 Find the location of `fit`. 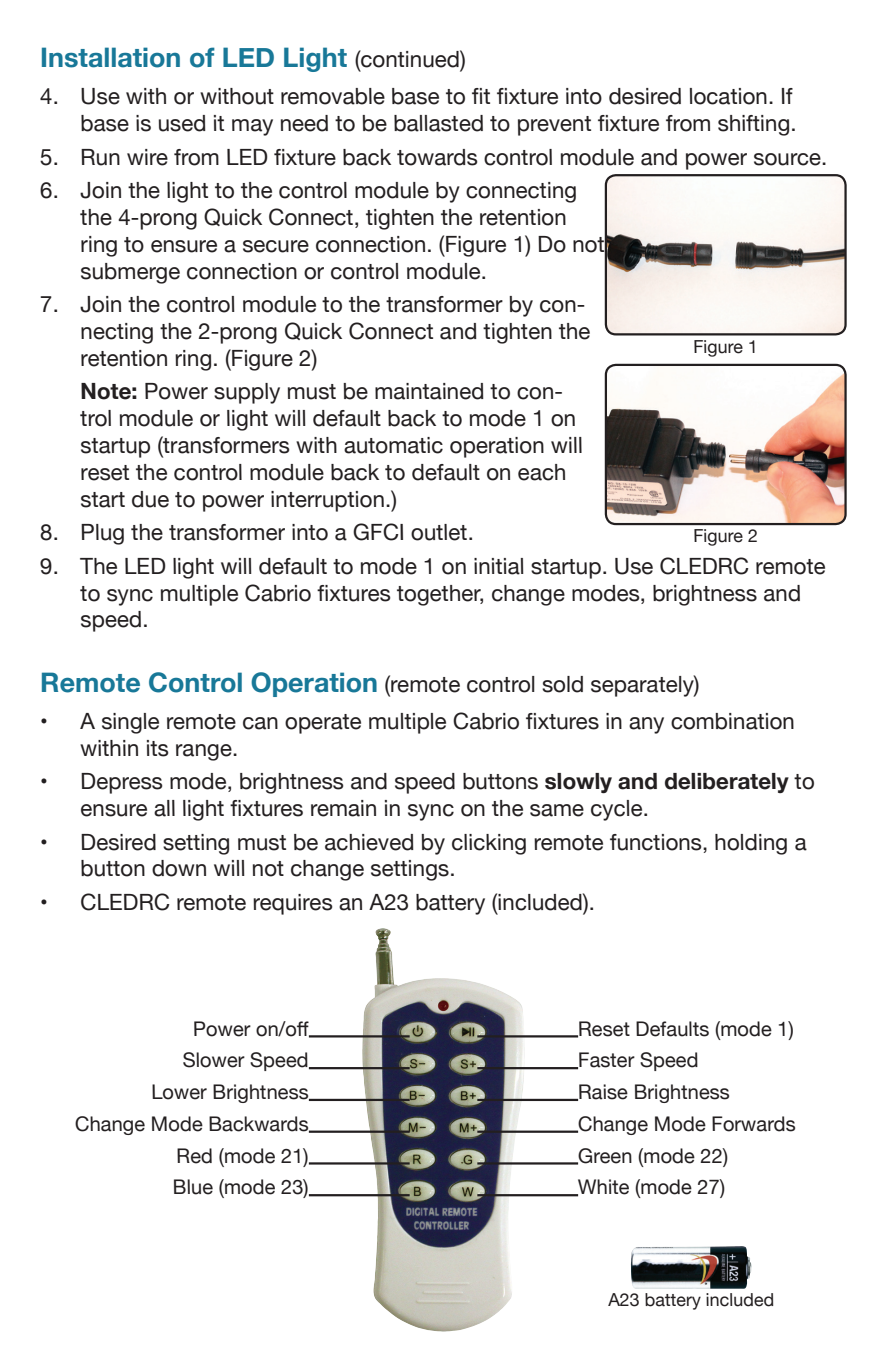

fit is located at coordinates (481, 96).
